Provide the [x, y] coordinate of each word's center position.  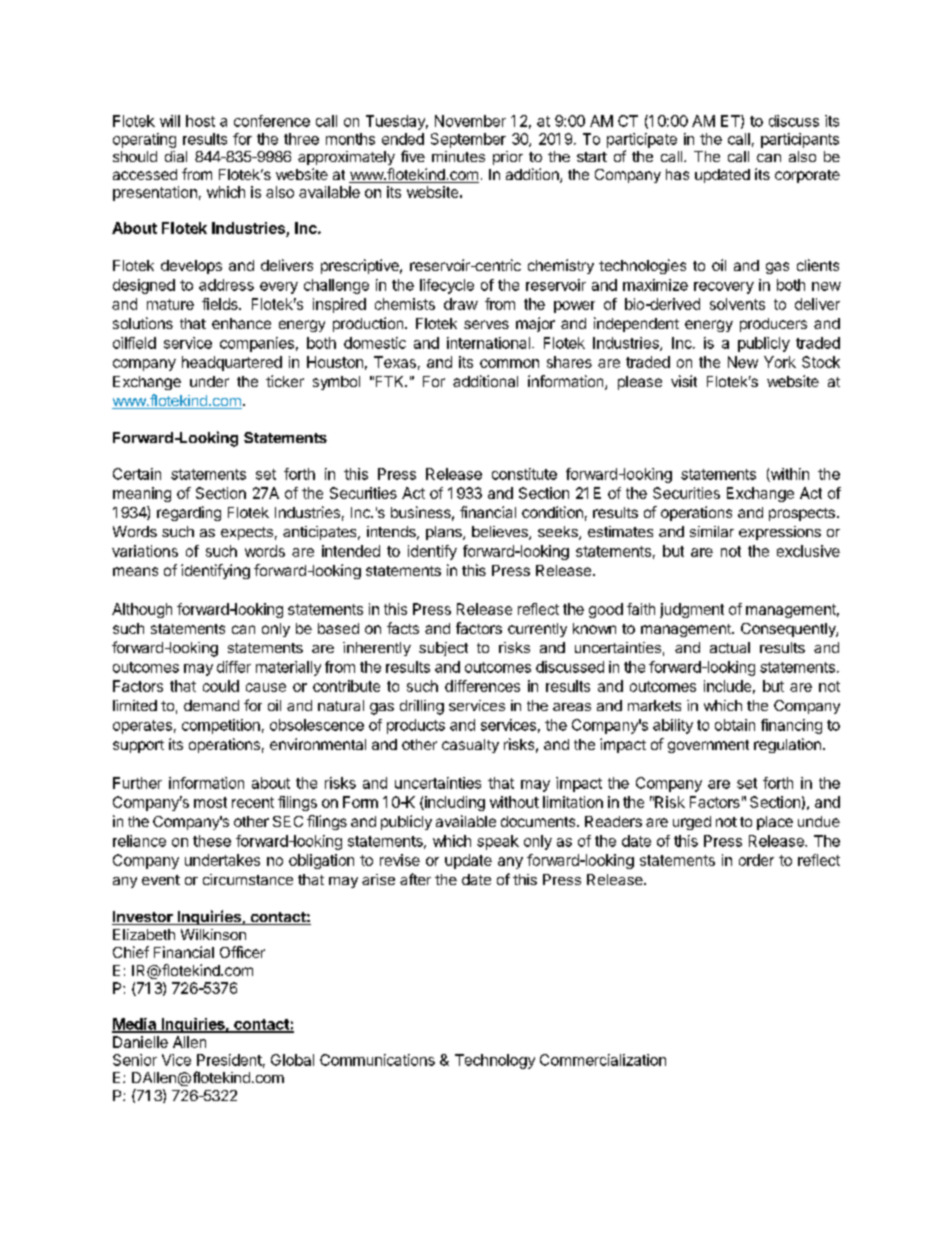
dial [176, 156]
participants [800, 140]
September [468, 140]
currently [537, 630]
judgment [692, 610]
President [229, 1060]
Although [142, 610]
